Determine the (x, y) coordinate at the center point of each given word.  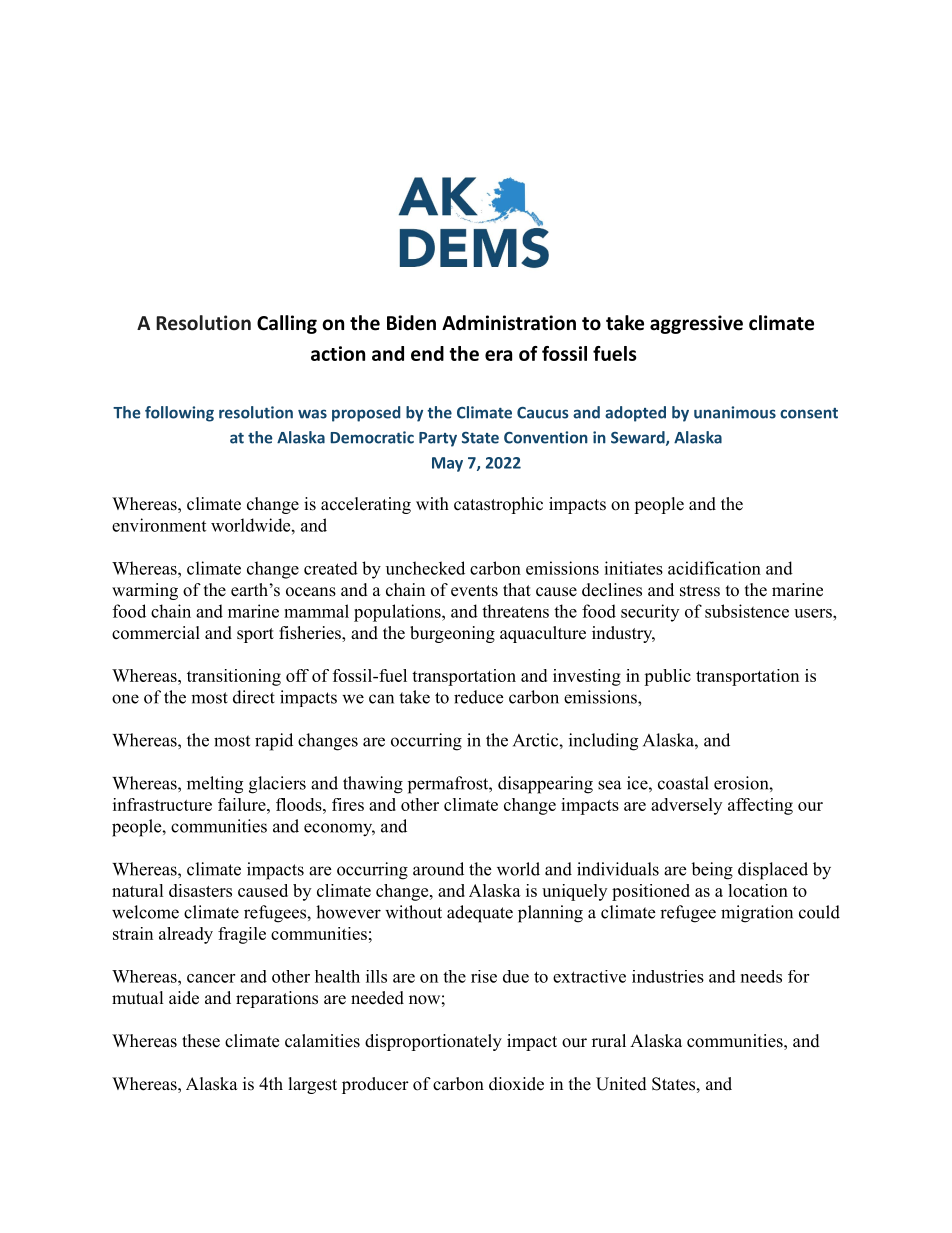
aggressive (696, 324)
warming (145, 591)
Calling (287, 324)
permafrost (449, 785)
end (427, 353)
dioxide (516, 1084)
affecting (760, 806)
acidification (714, 568)
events (474, 591)
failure (243, 804)
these (201, 1041)
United (621, 1084)
